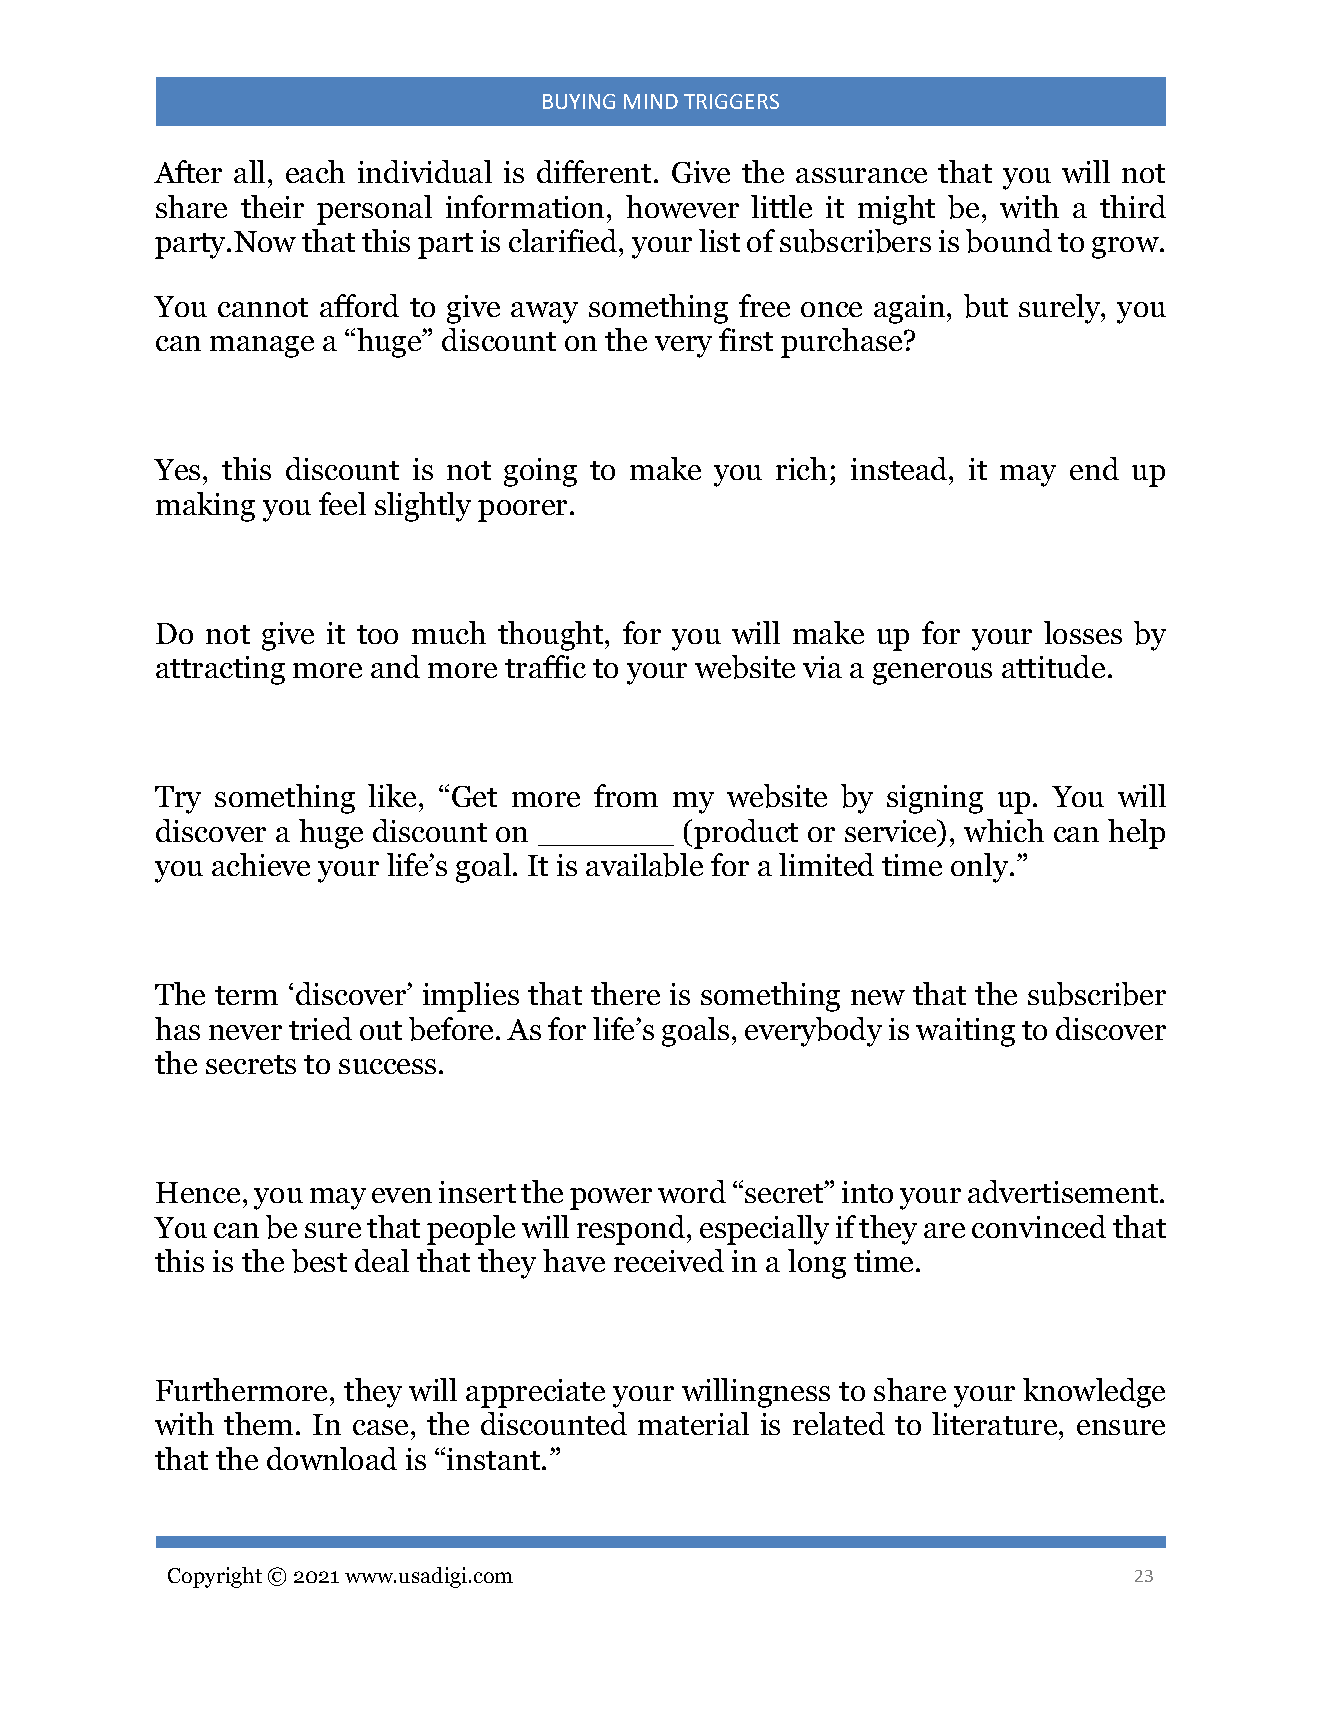  Describe the element at coordinates (315, 171) in the screenshot. I see `each` at that location.
